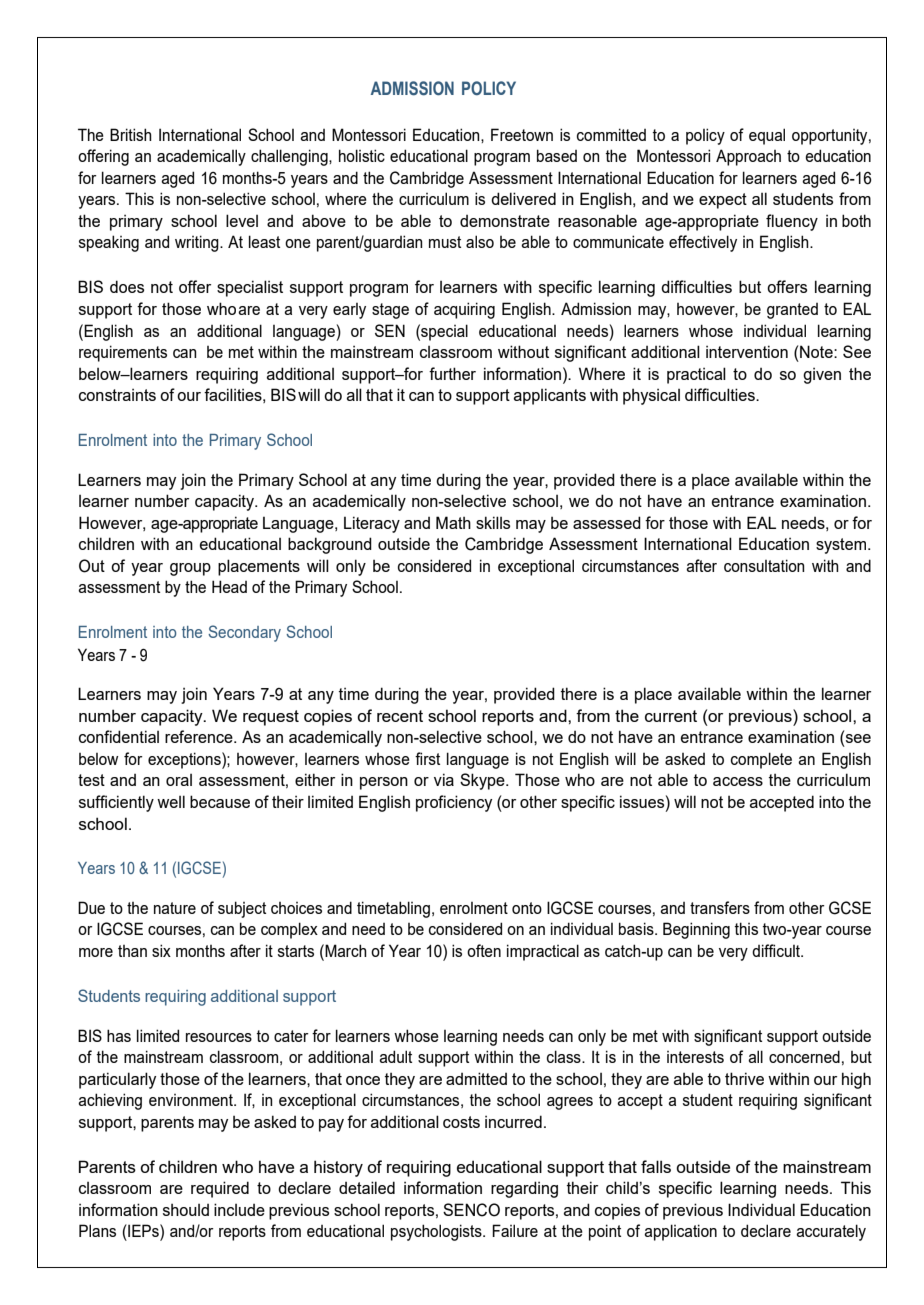 The height and width of the screenshot is (1305, 924). I want to click on accurately, so click(831, 1232).
